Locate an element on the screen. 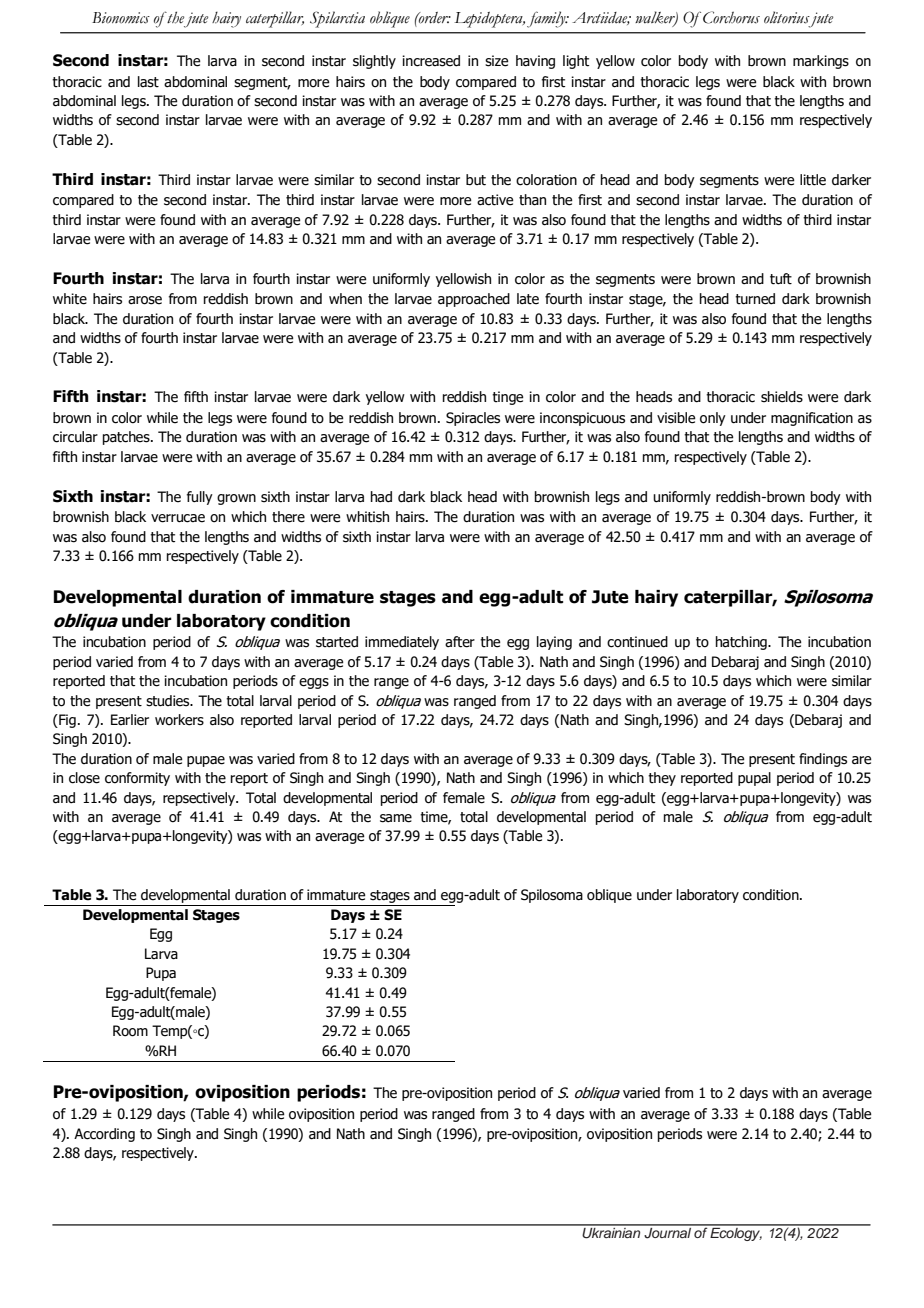  According is located at coordinates (104, 1135).
